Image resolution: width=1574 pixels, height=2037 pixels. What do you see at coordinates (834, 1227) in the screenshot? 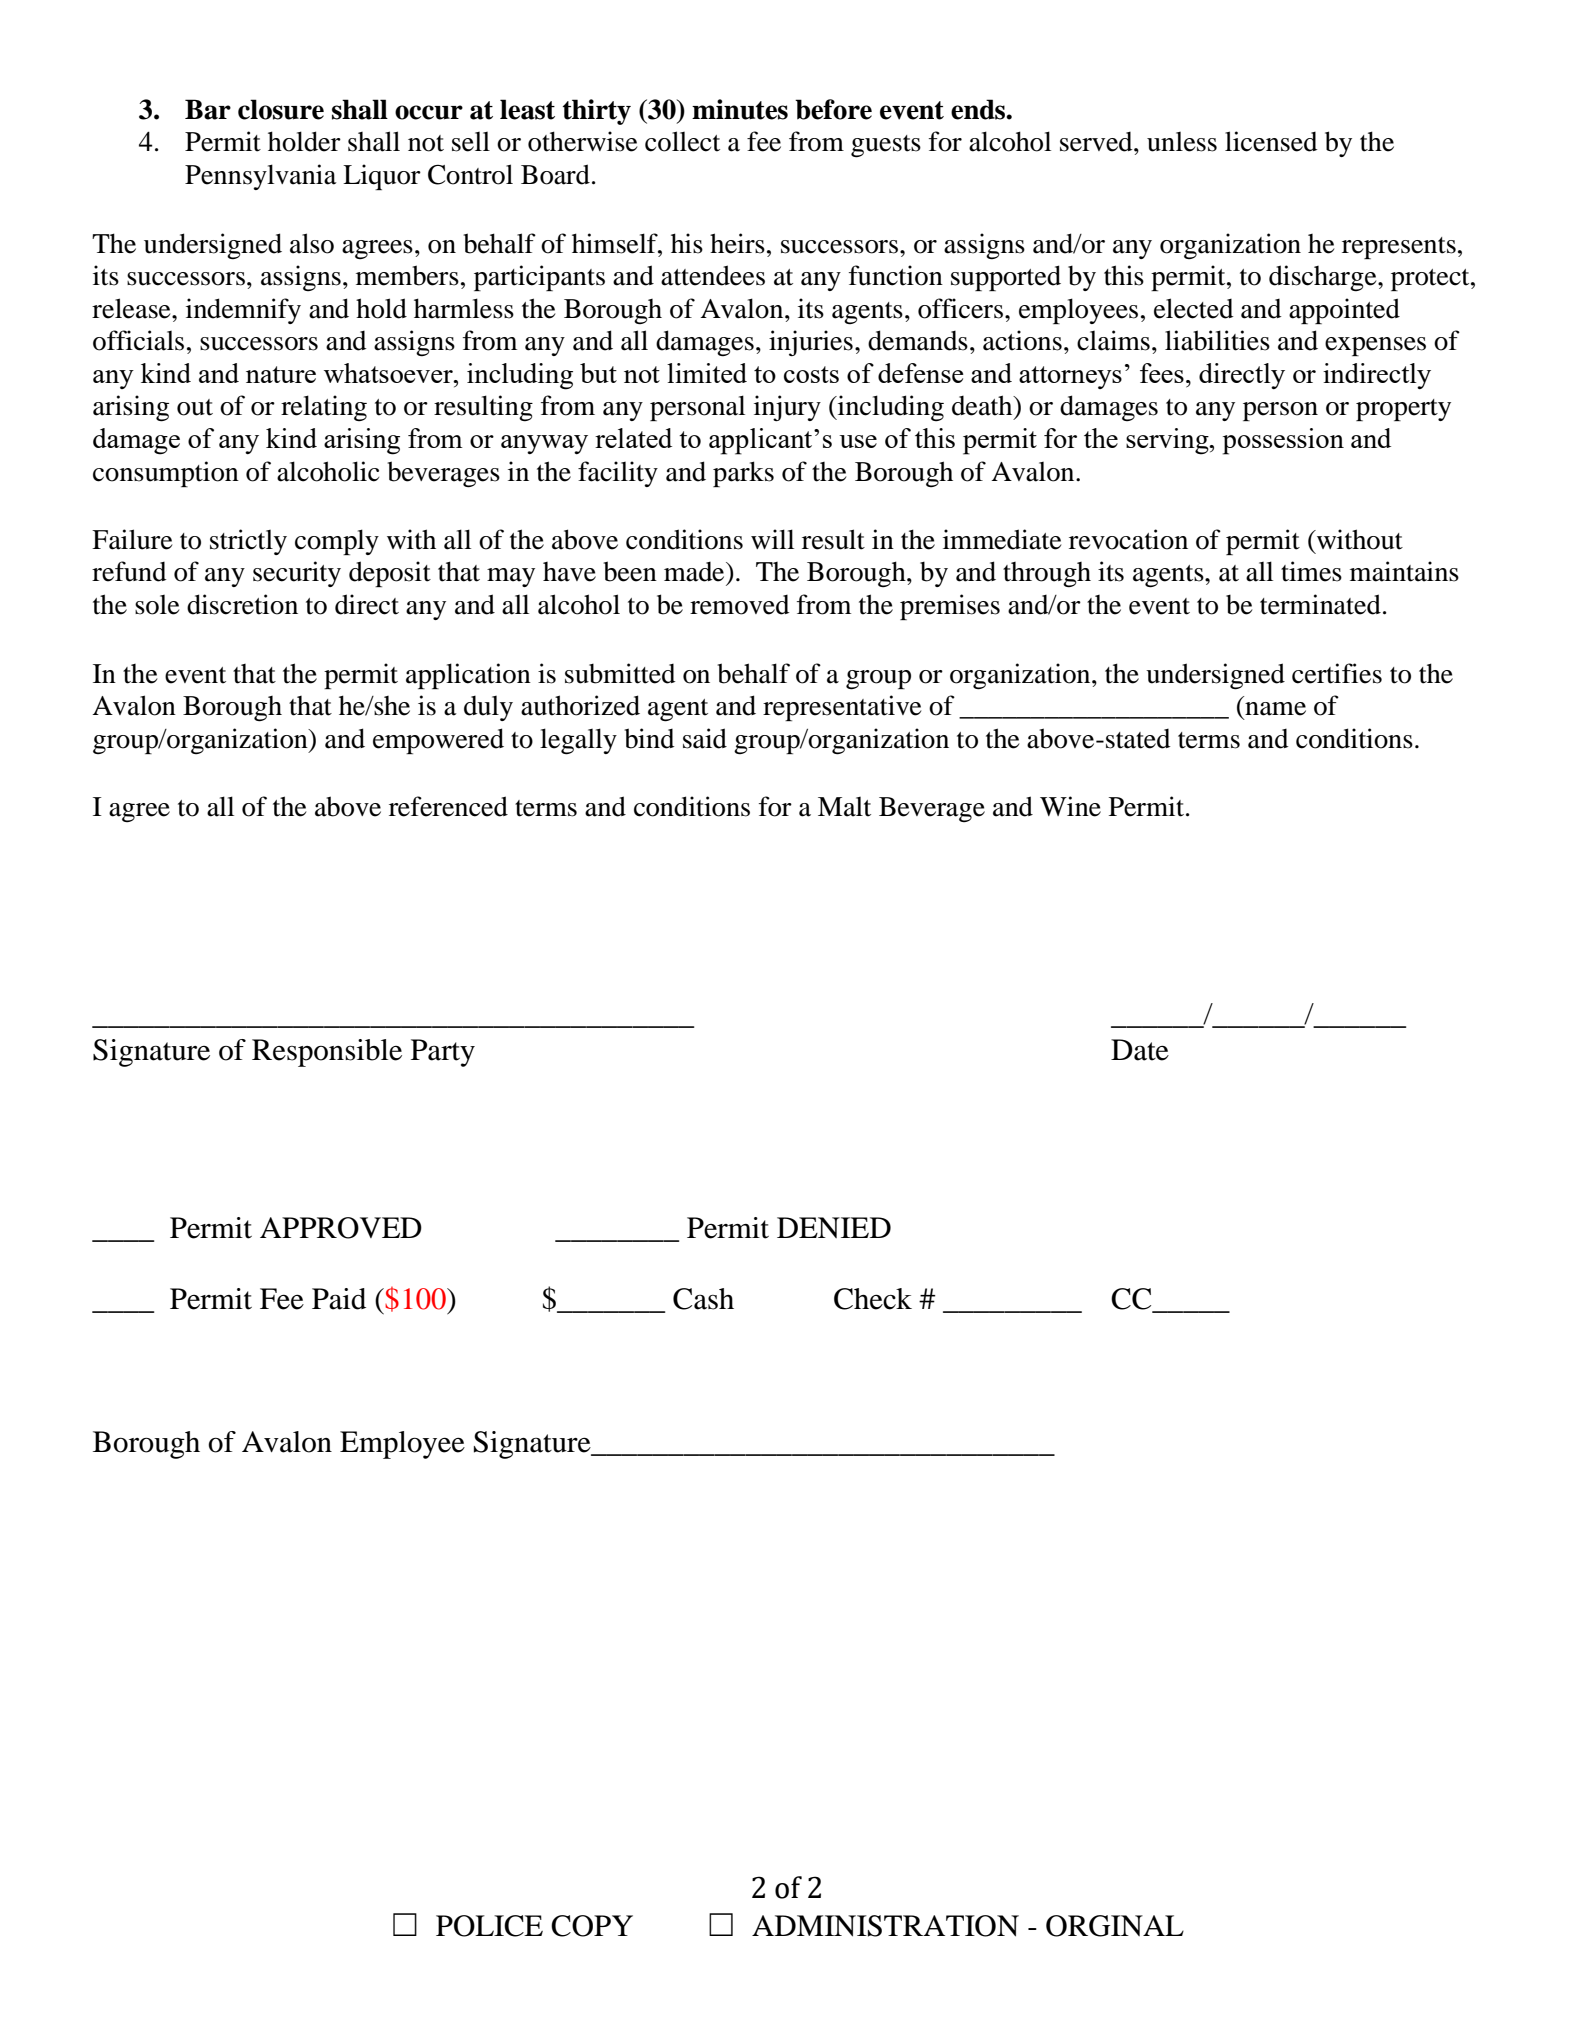
I see `DENIED` at bounding box center [834, 1227].
